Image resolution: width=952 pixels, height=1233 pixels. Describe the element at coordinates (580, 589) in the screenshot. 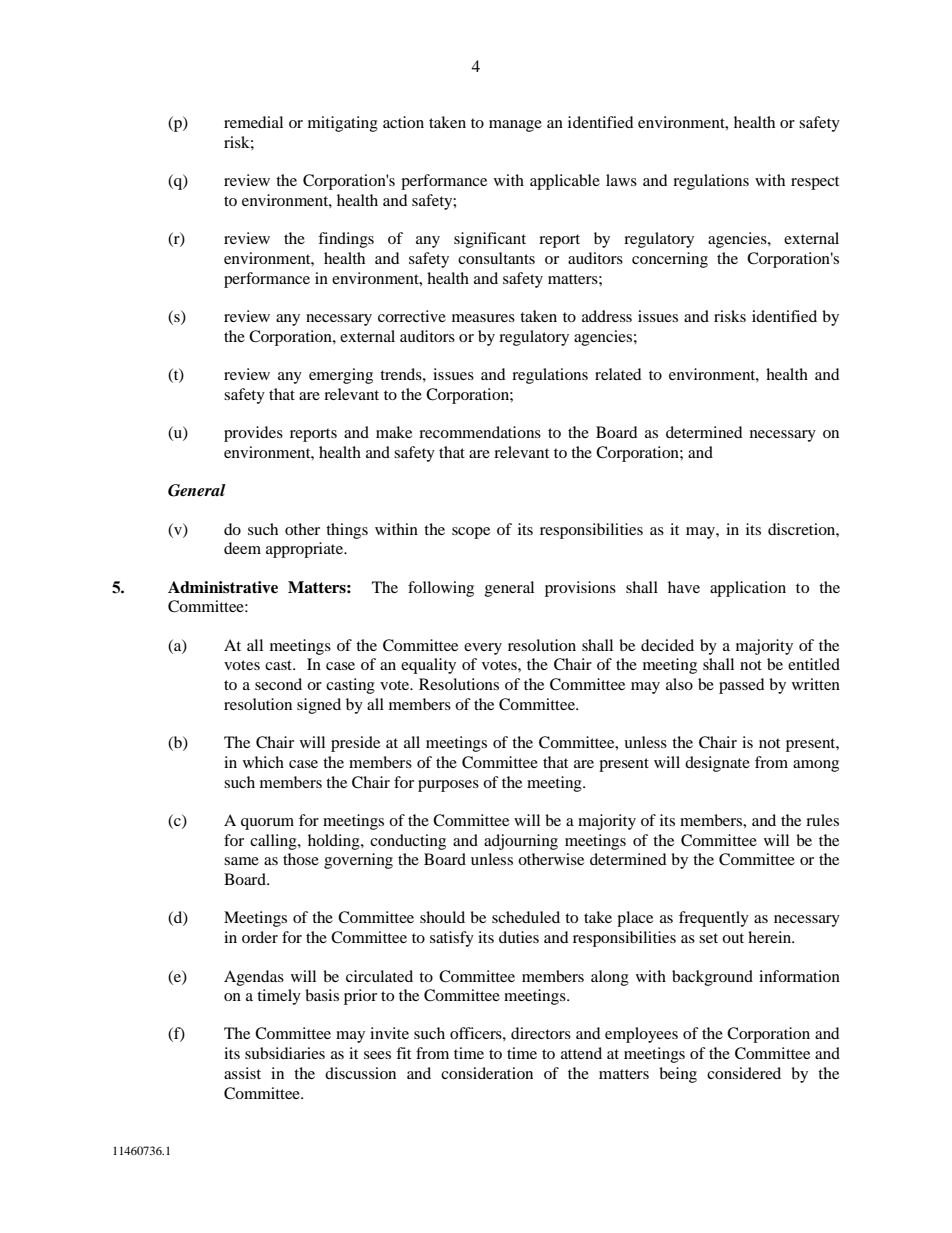

I see `provisions` at that location.
